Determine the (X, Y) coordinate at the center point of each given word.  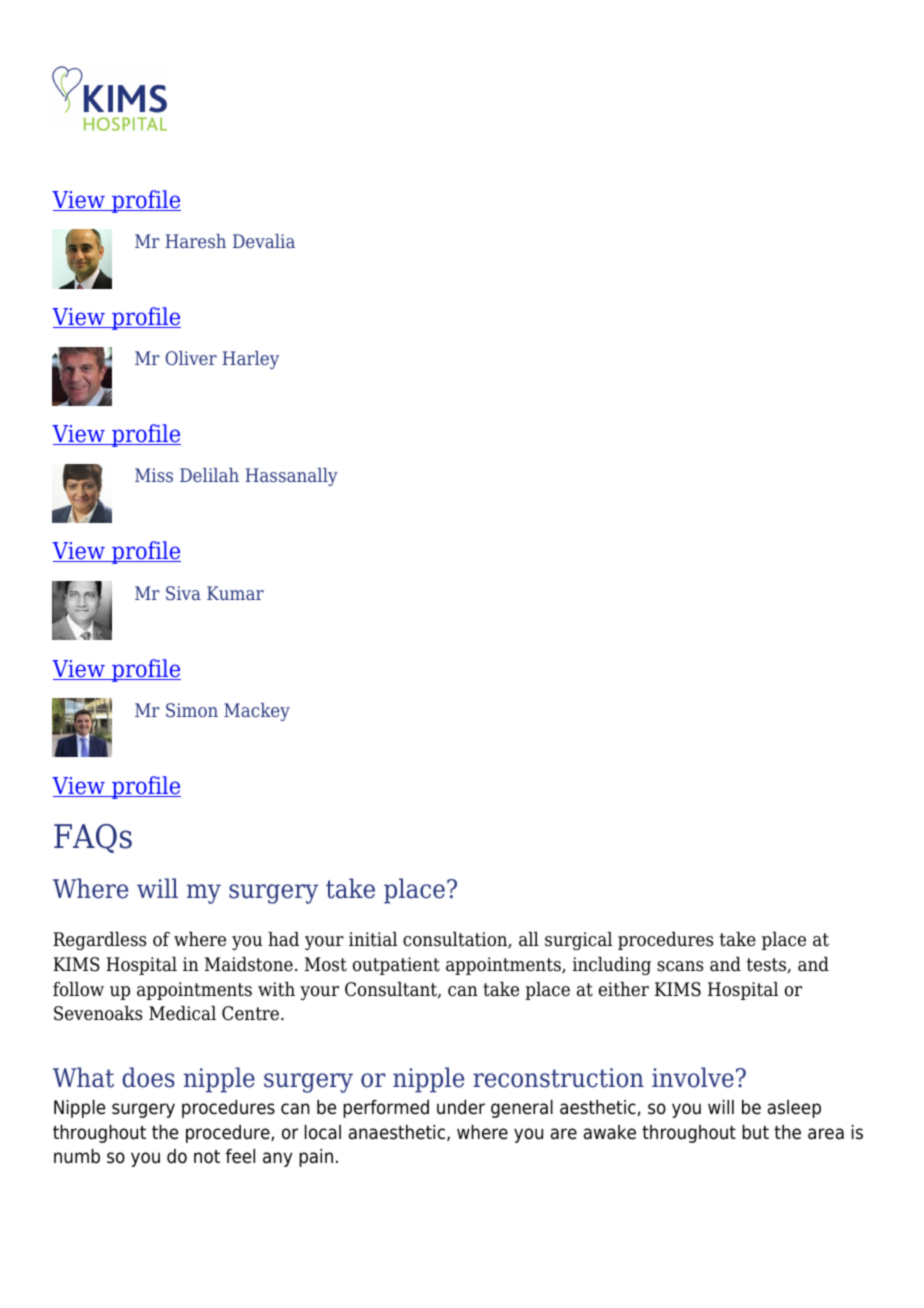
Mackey (257, 712)
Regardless (99, 941)
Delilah (209, 475)
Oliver (191, 358)
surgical (578, 941)
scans (680, 966)
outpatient (396, 966)
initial (373, 939)
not (207, 1157)
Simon (192, 710)
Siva (183, 593)
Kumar (235, 593)
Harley (250, 360)
